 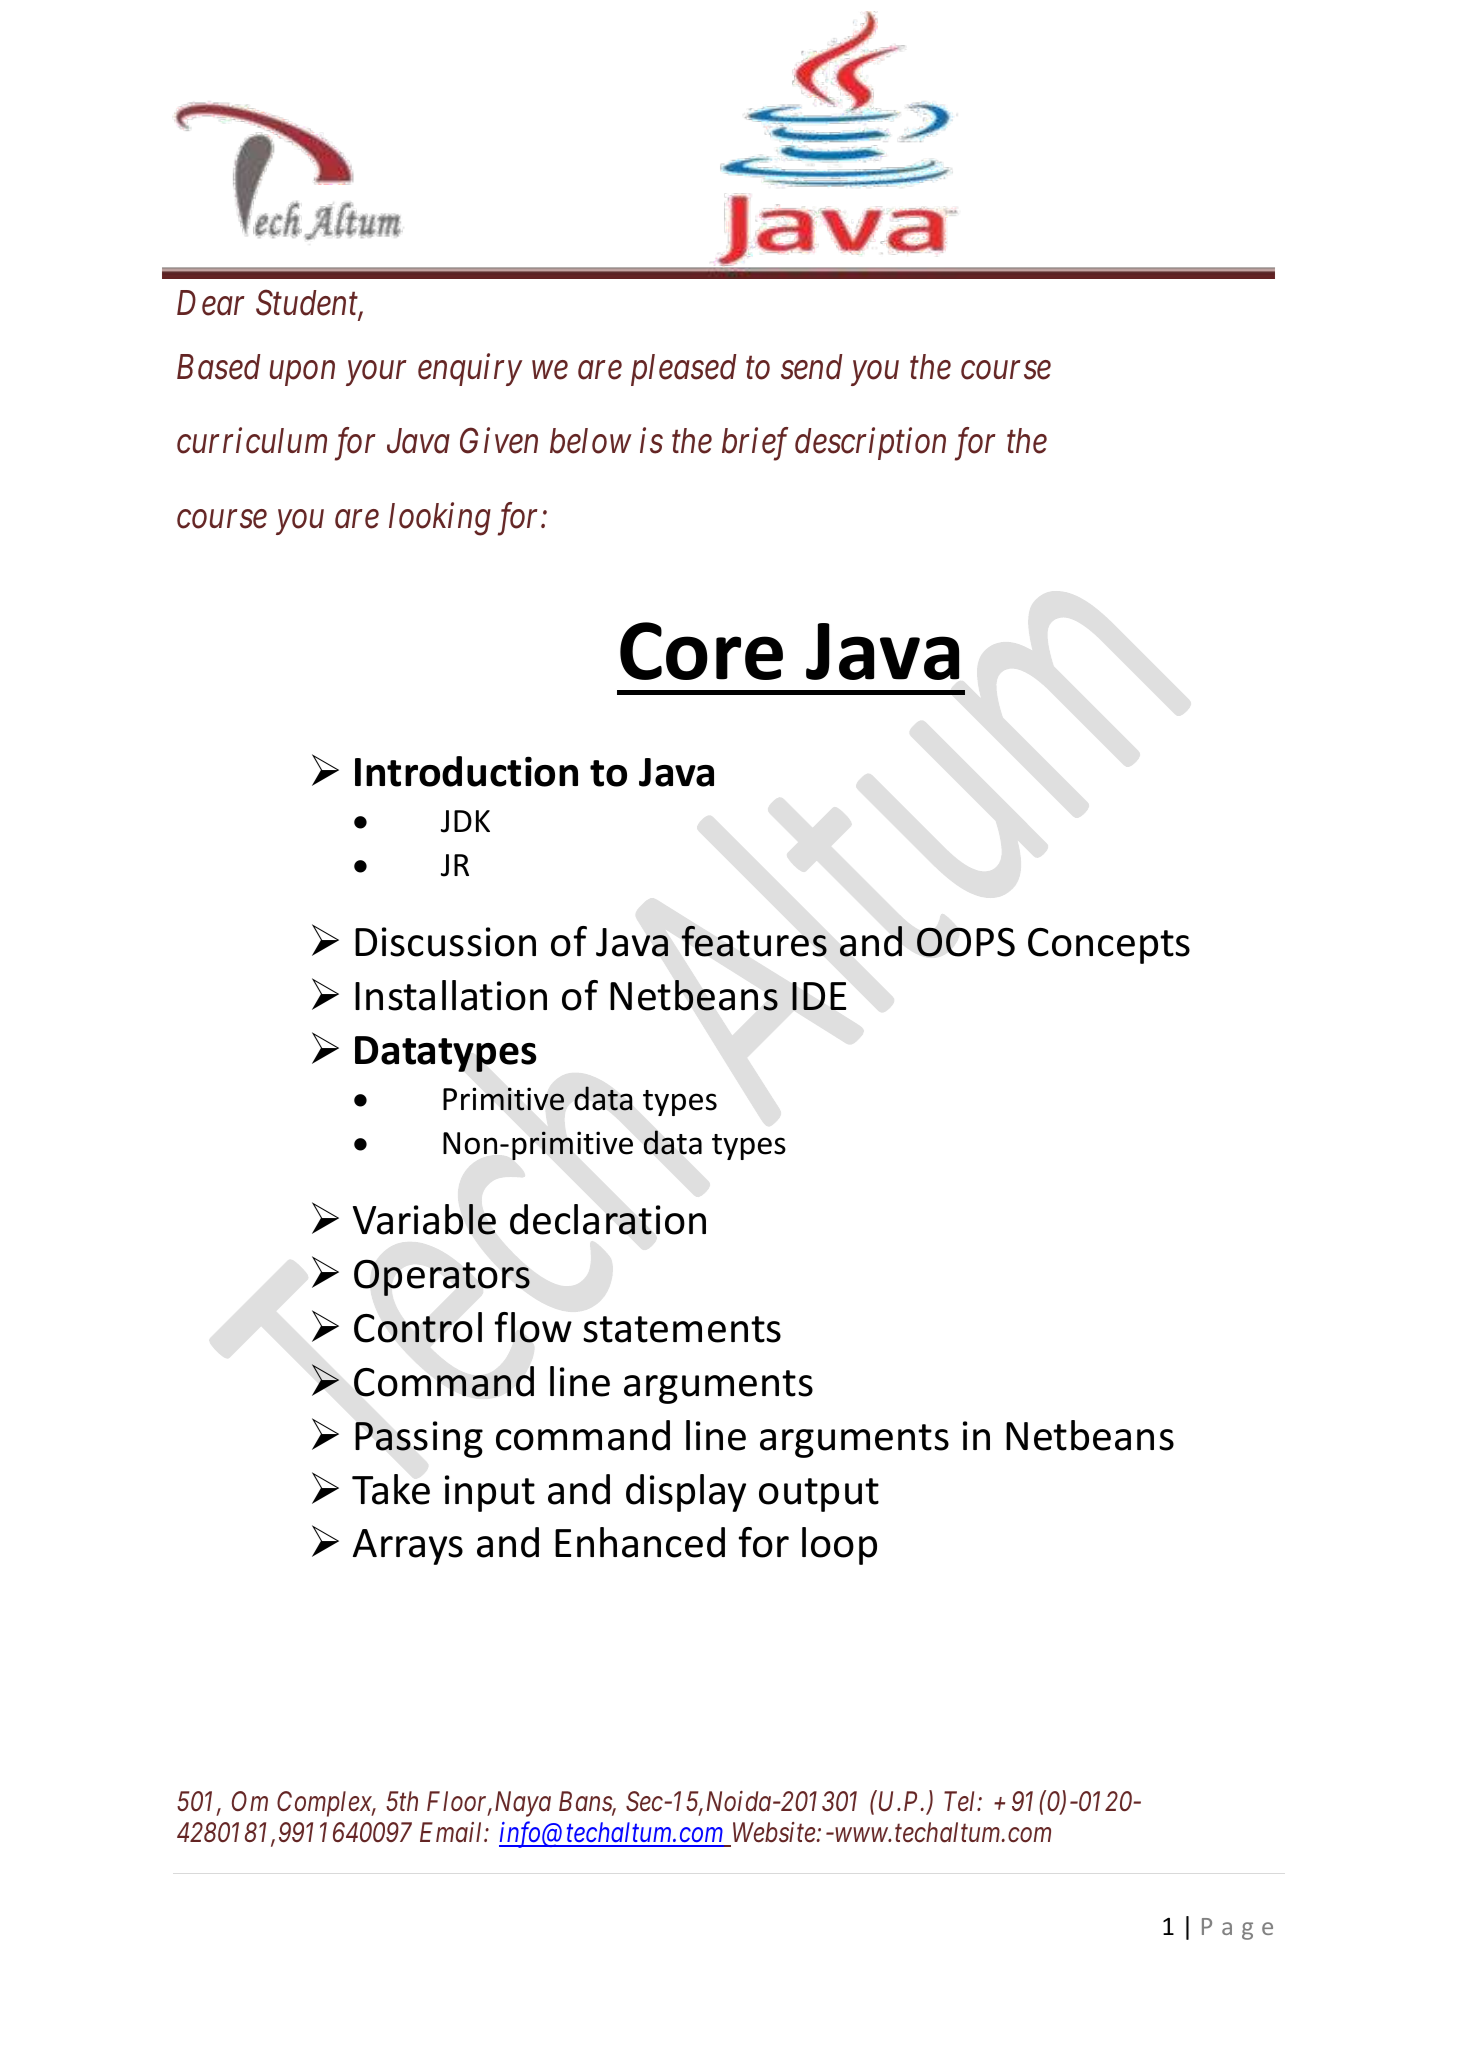 I want to click on pleased, so click(x=683, y=370).
